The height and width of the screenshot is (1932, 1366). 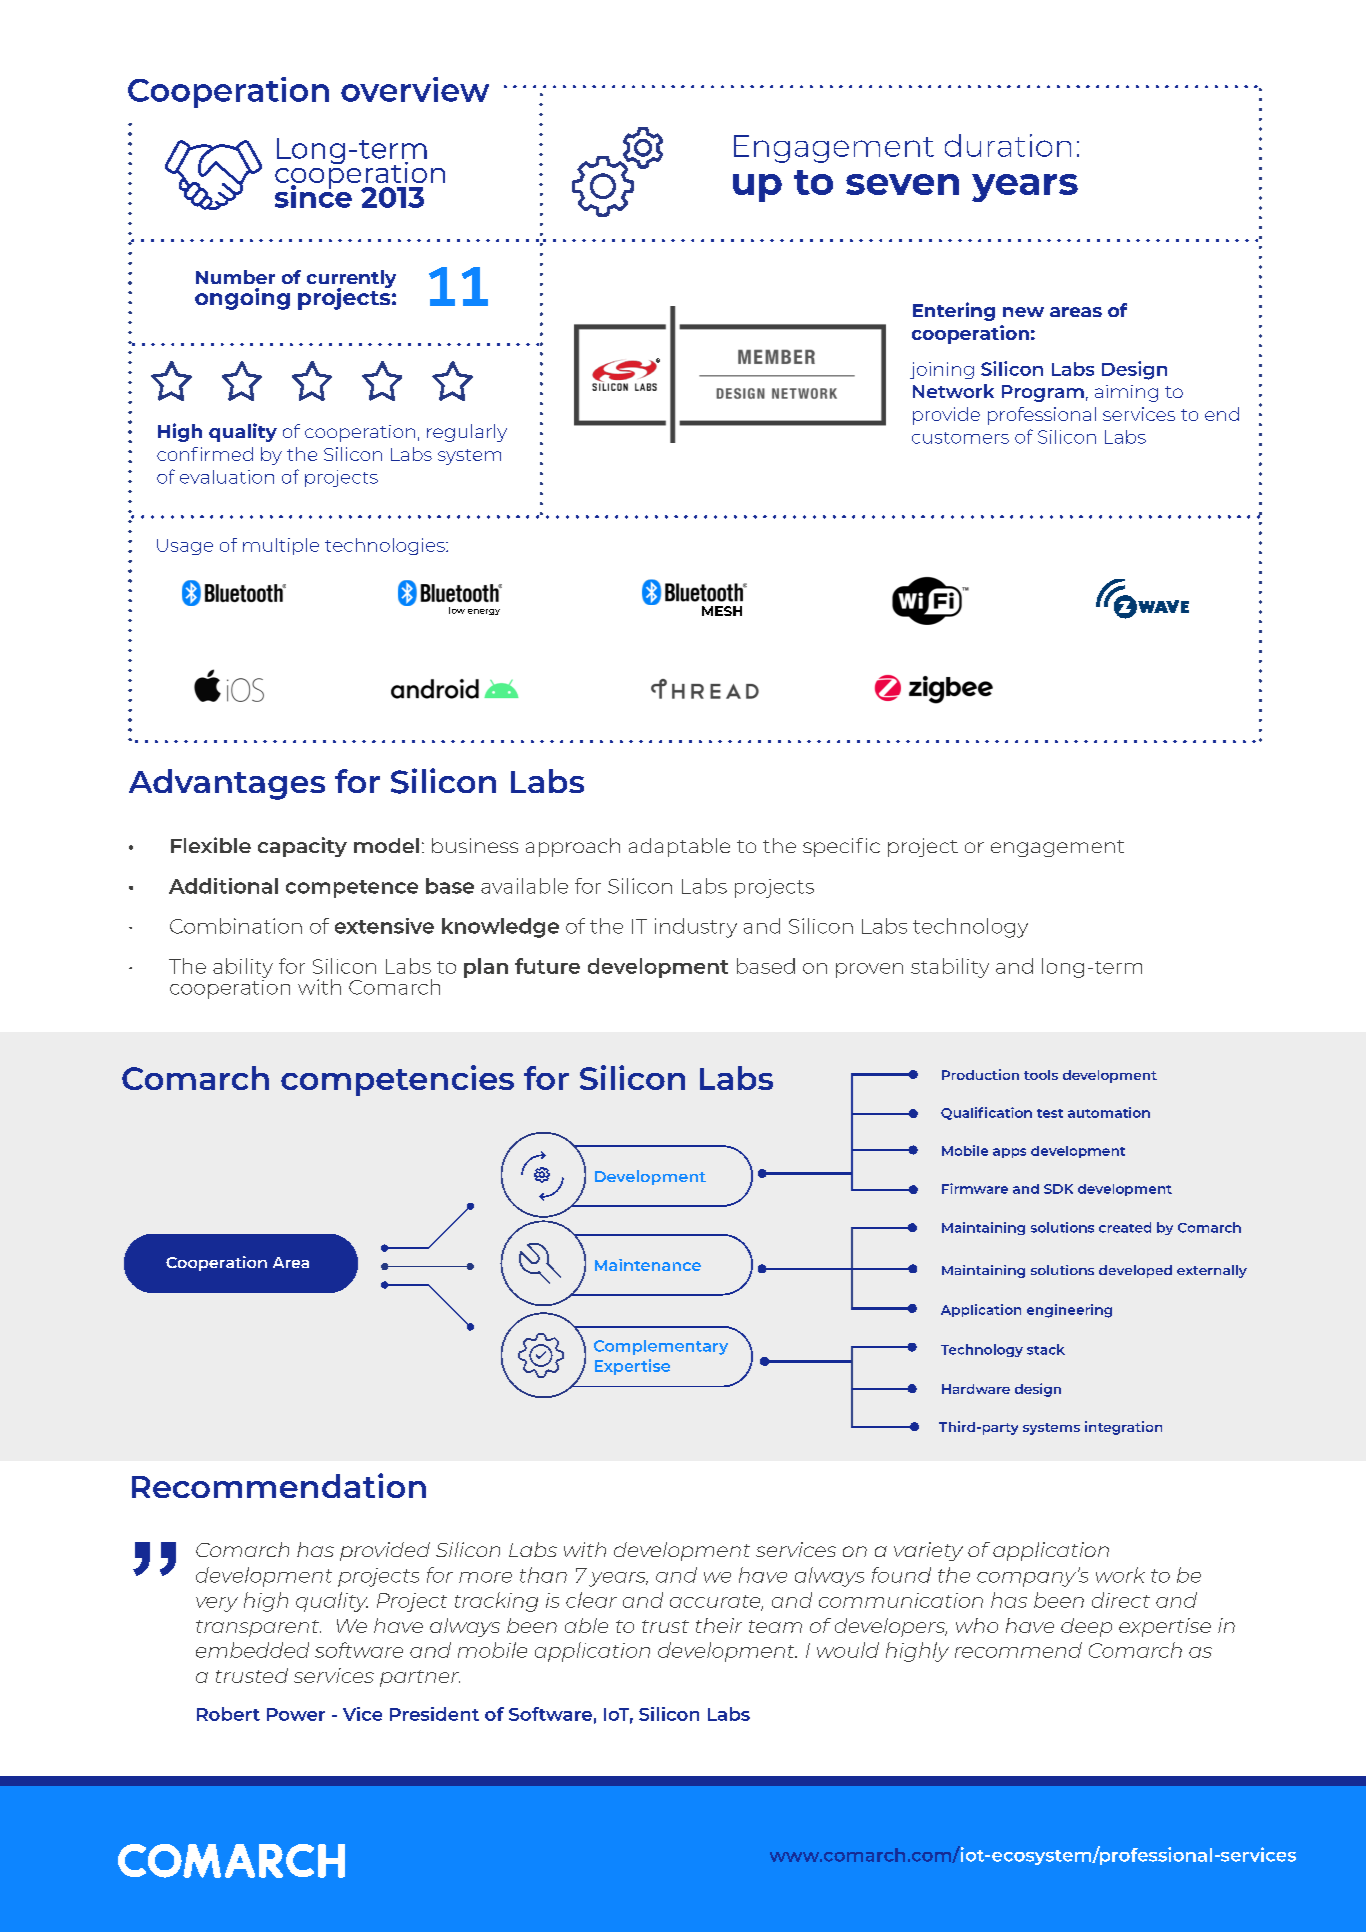 I want to click on tools, so click(x=1041, y=1075).
